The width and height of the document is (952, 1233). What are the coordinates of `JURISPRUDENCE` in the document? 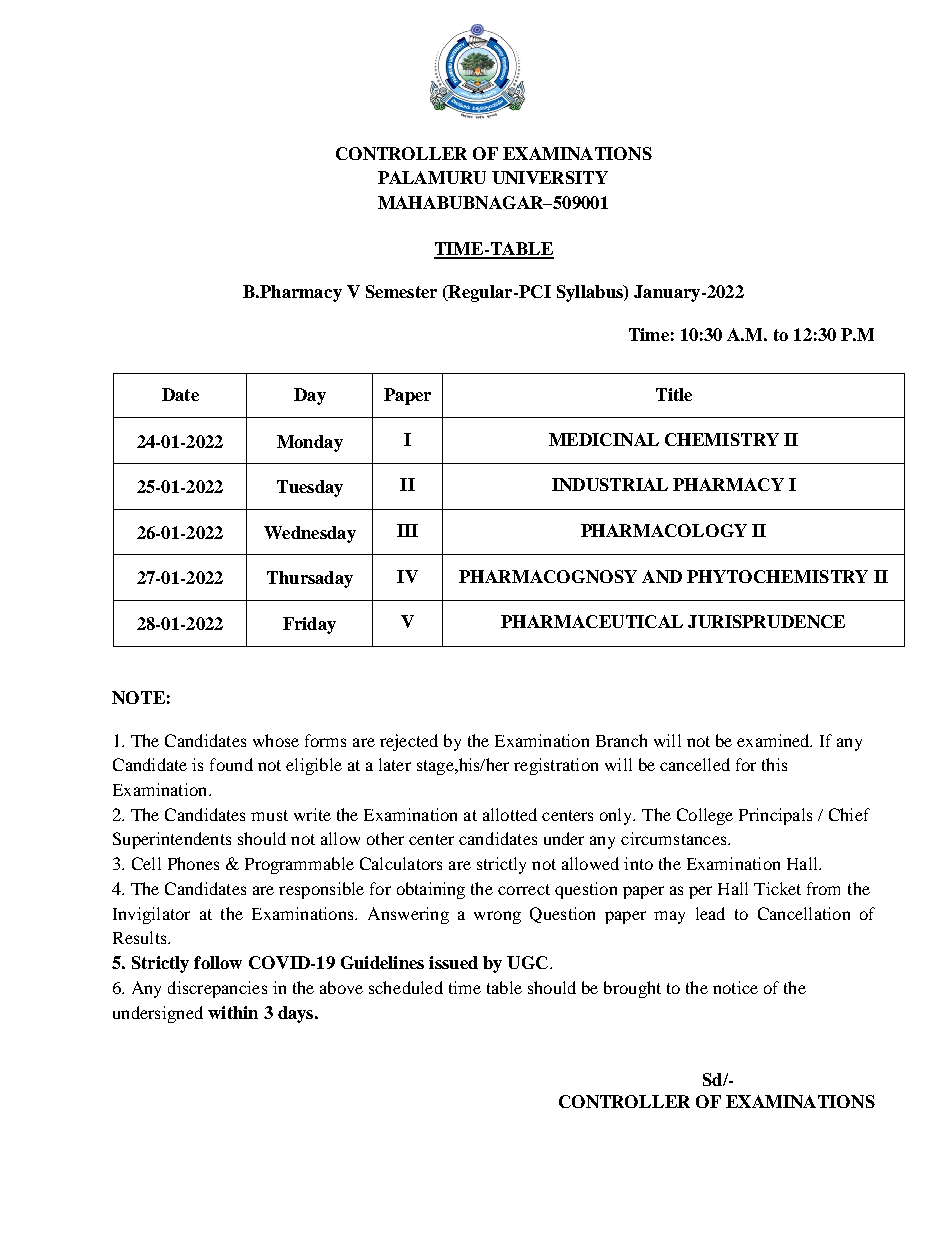 It's located at (766, 621).
